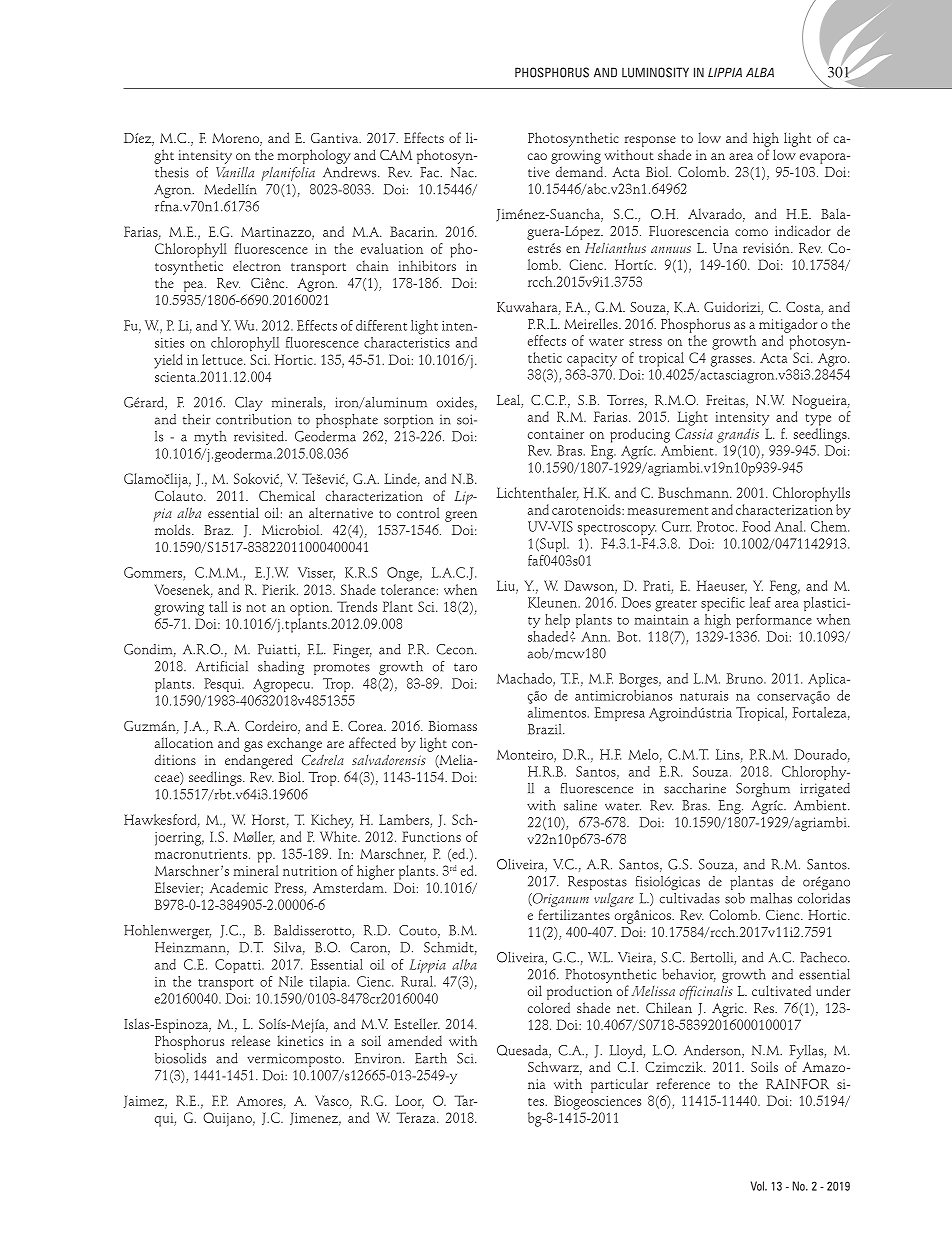 This screenshot has height=1233, width=952. Describe the element at coordinates (655, 72) in the screenshot. I see `LUMINOSITY` at that location.
